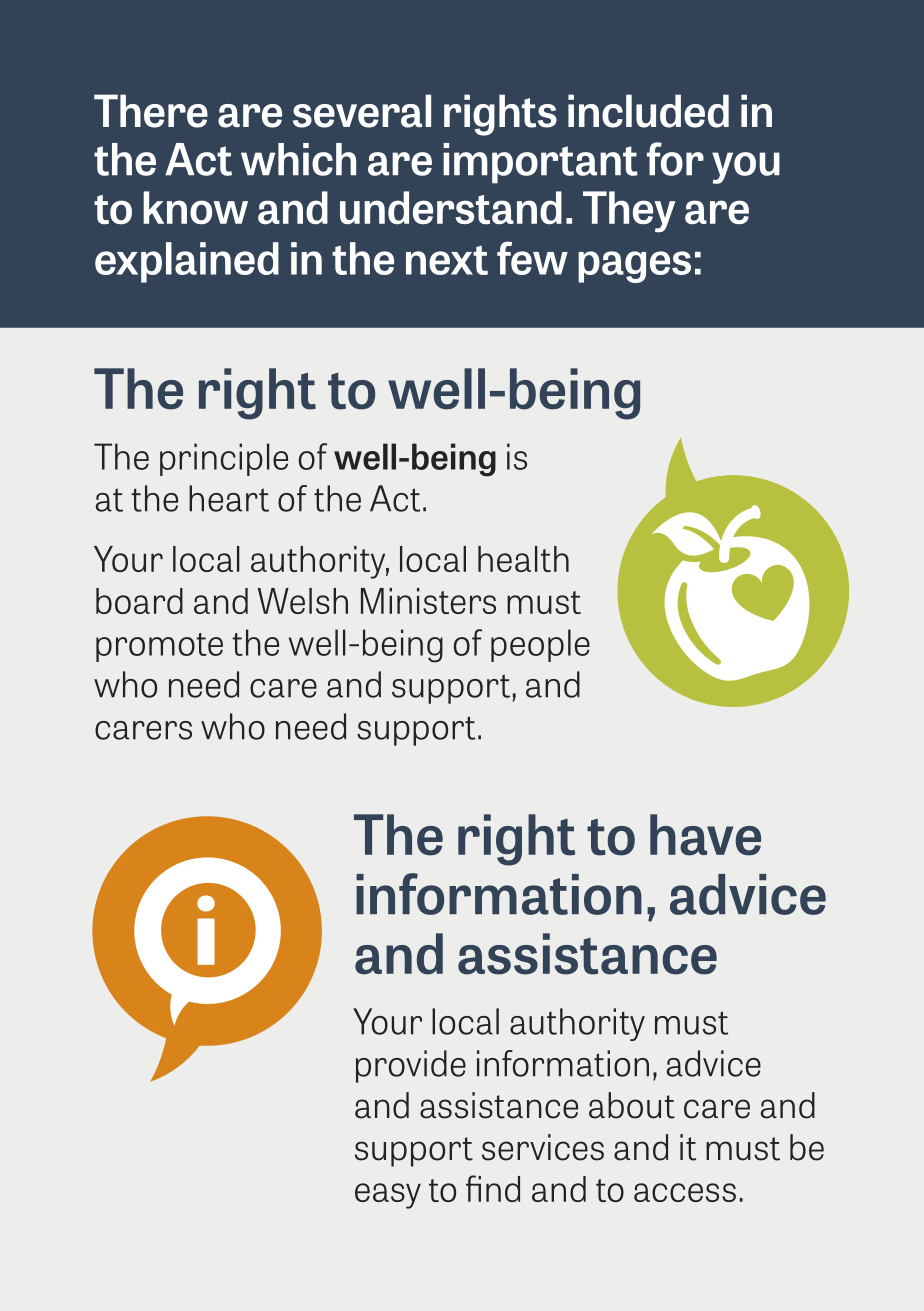  I want to click on easy, so click(388, 1196).
